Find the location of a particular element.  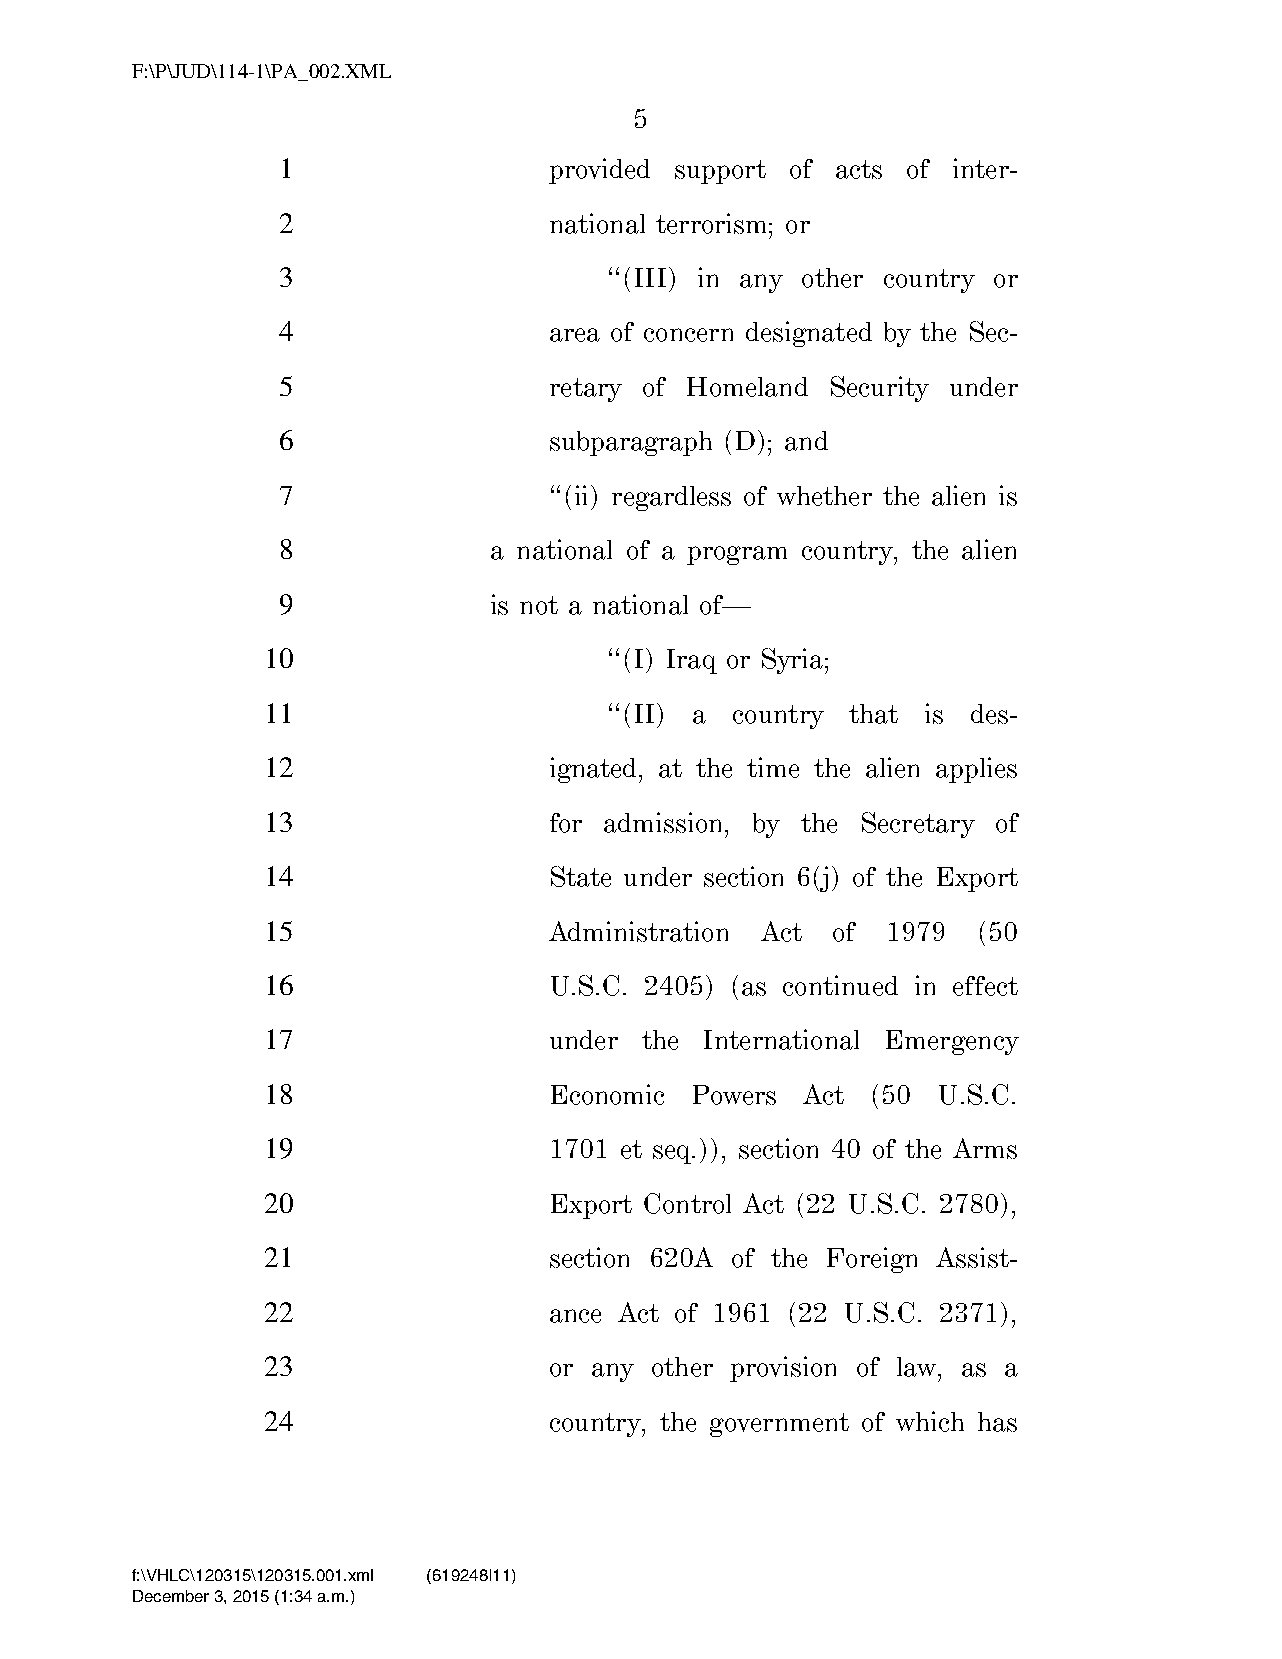

government is located at coordinates (779, 1425).
